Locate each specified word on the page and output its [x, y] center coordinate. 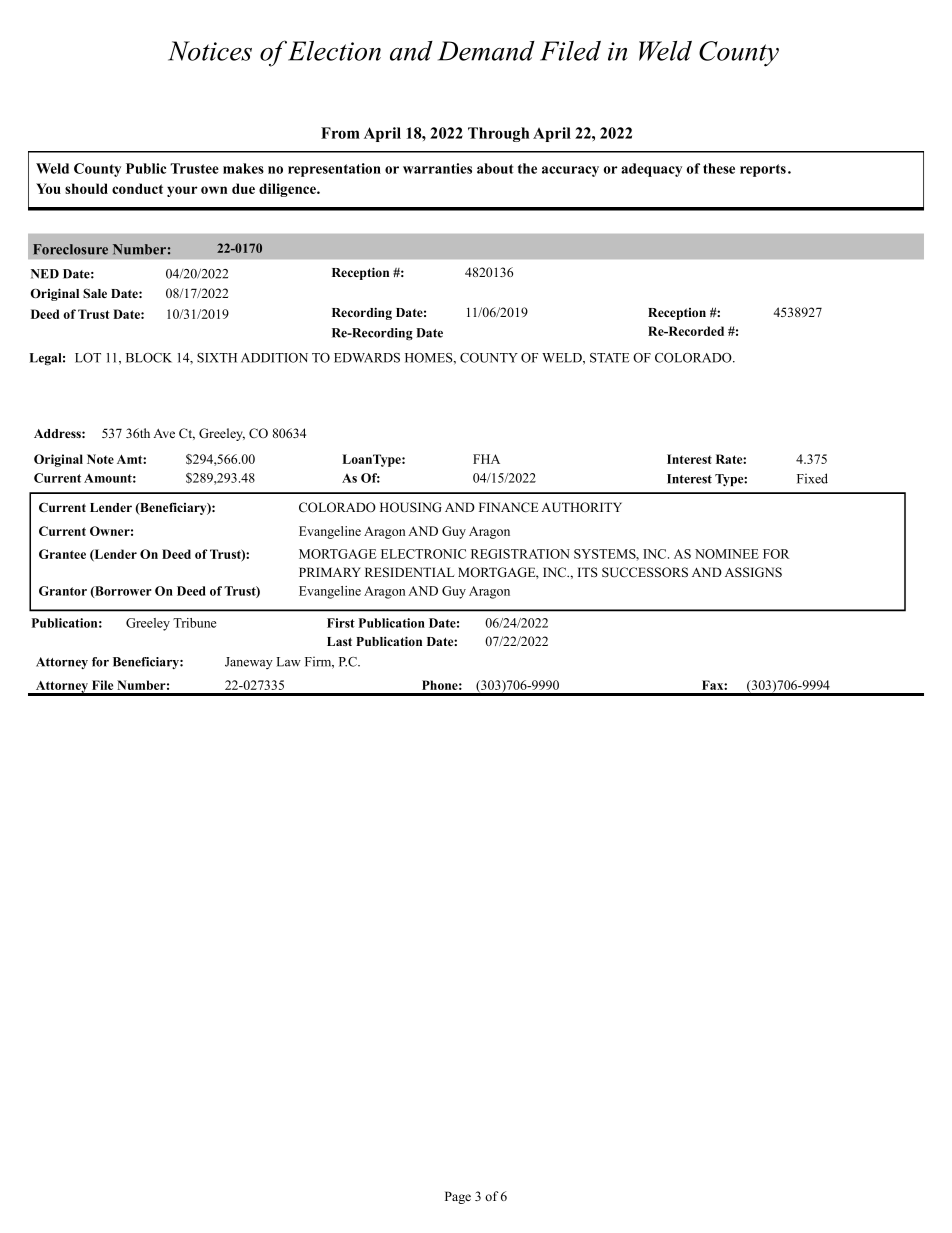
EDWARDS [367, 358]
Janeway [249, 663]
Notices [210, 51]
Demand [486, 51]
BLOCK [149, 358]
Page [458, 1197]
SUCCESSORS [645, 572]
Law [289, 662]
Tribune [194, 623]
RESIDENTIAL [409, 572]
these [719, 168]
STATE [610, 358]
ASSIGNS [753, 572]
